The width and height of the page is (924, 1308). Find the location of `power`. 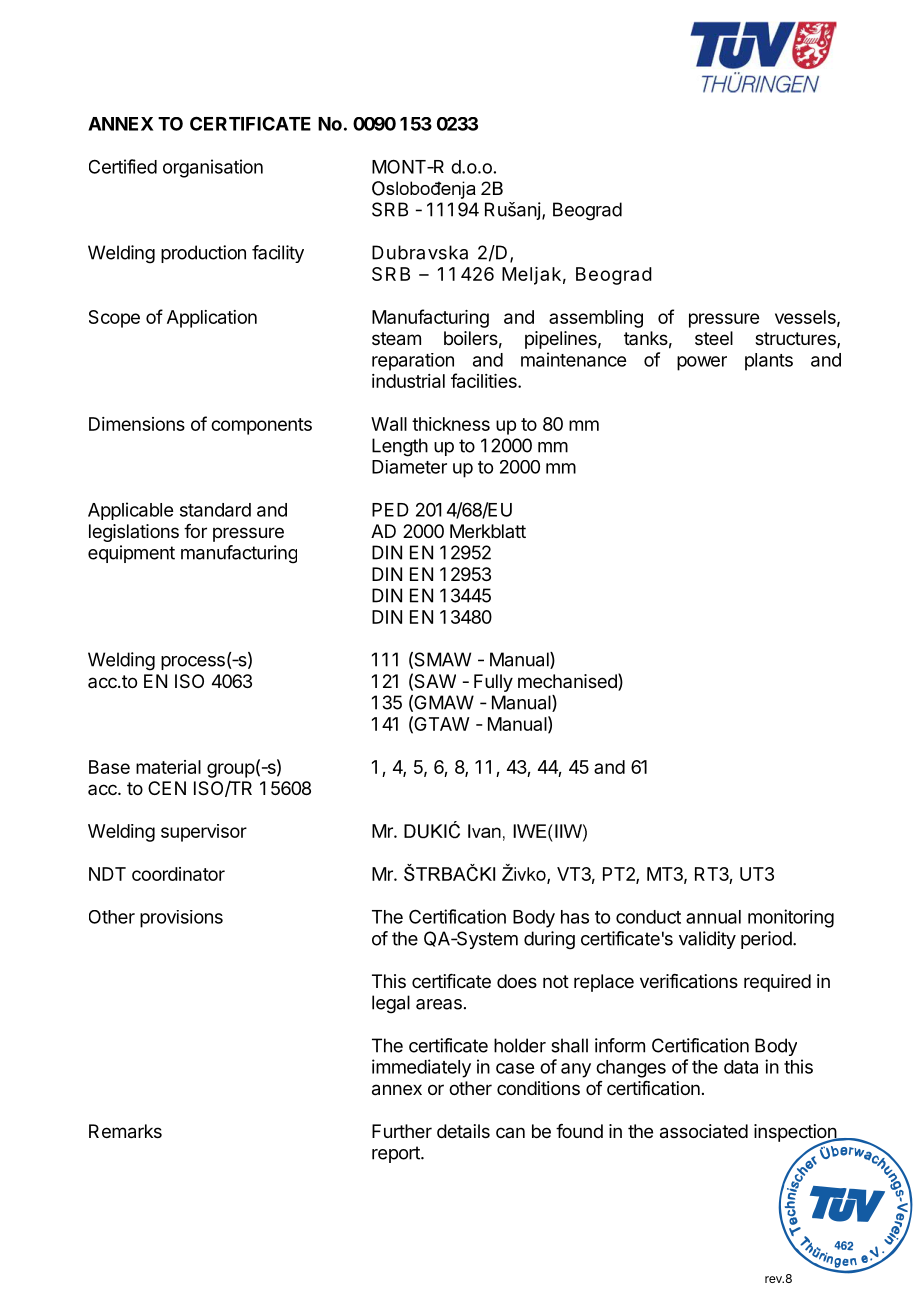

power is located at coordinates (702, 363).
